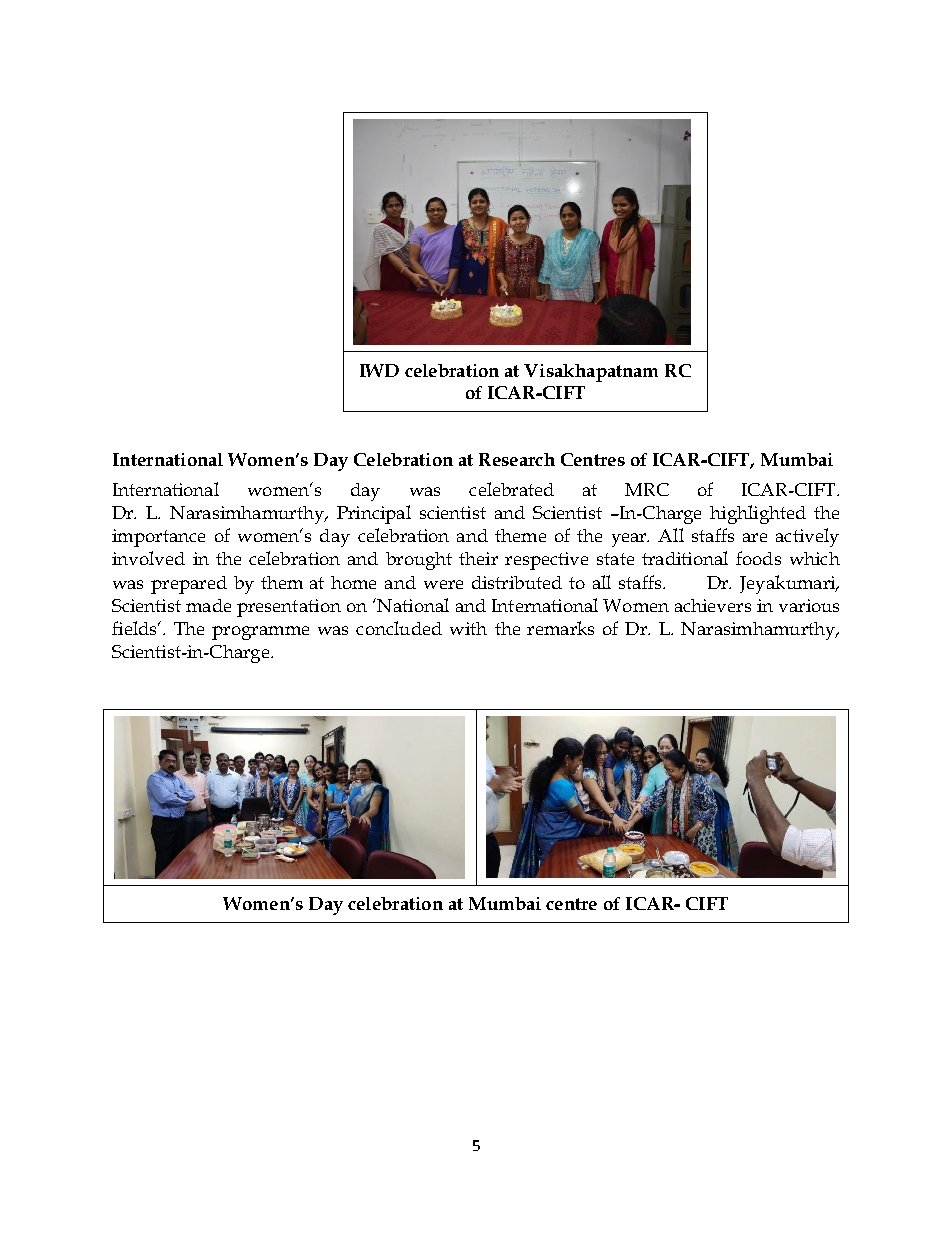 This screenshot has height=1233, width=952. Describe the element at coordinates (647, 489) in the screenshot. I see `MRC` at that location.
